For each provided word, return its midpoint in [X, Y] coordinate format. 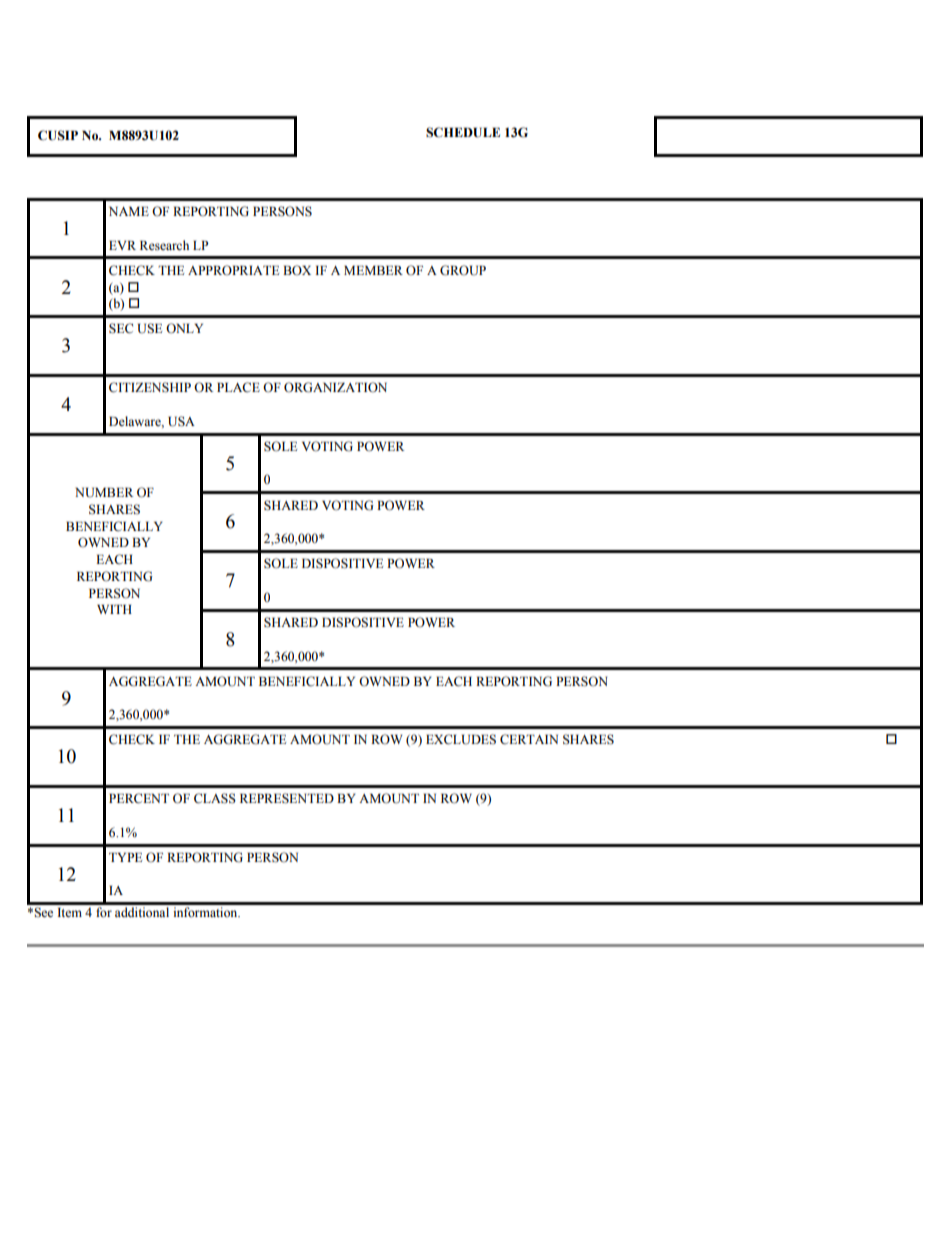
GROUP [463, 270]
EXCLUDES [461, 739]
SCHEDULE [463, 132]
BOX [297, 270]
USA [181, 421]
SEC [121, 328]
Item [69, 912]
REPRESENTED [287, 798]
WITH [114, 609]
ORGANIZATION [335, 387]
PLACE [238, 387]
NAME [129, 211]
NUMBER [104, 493]
